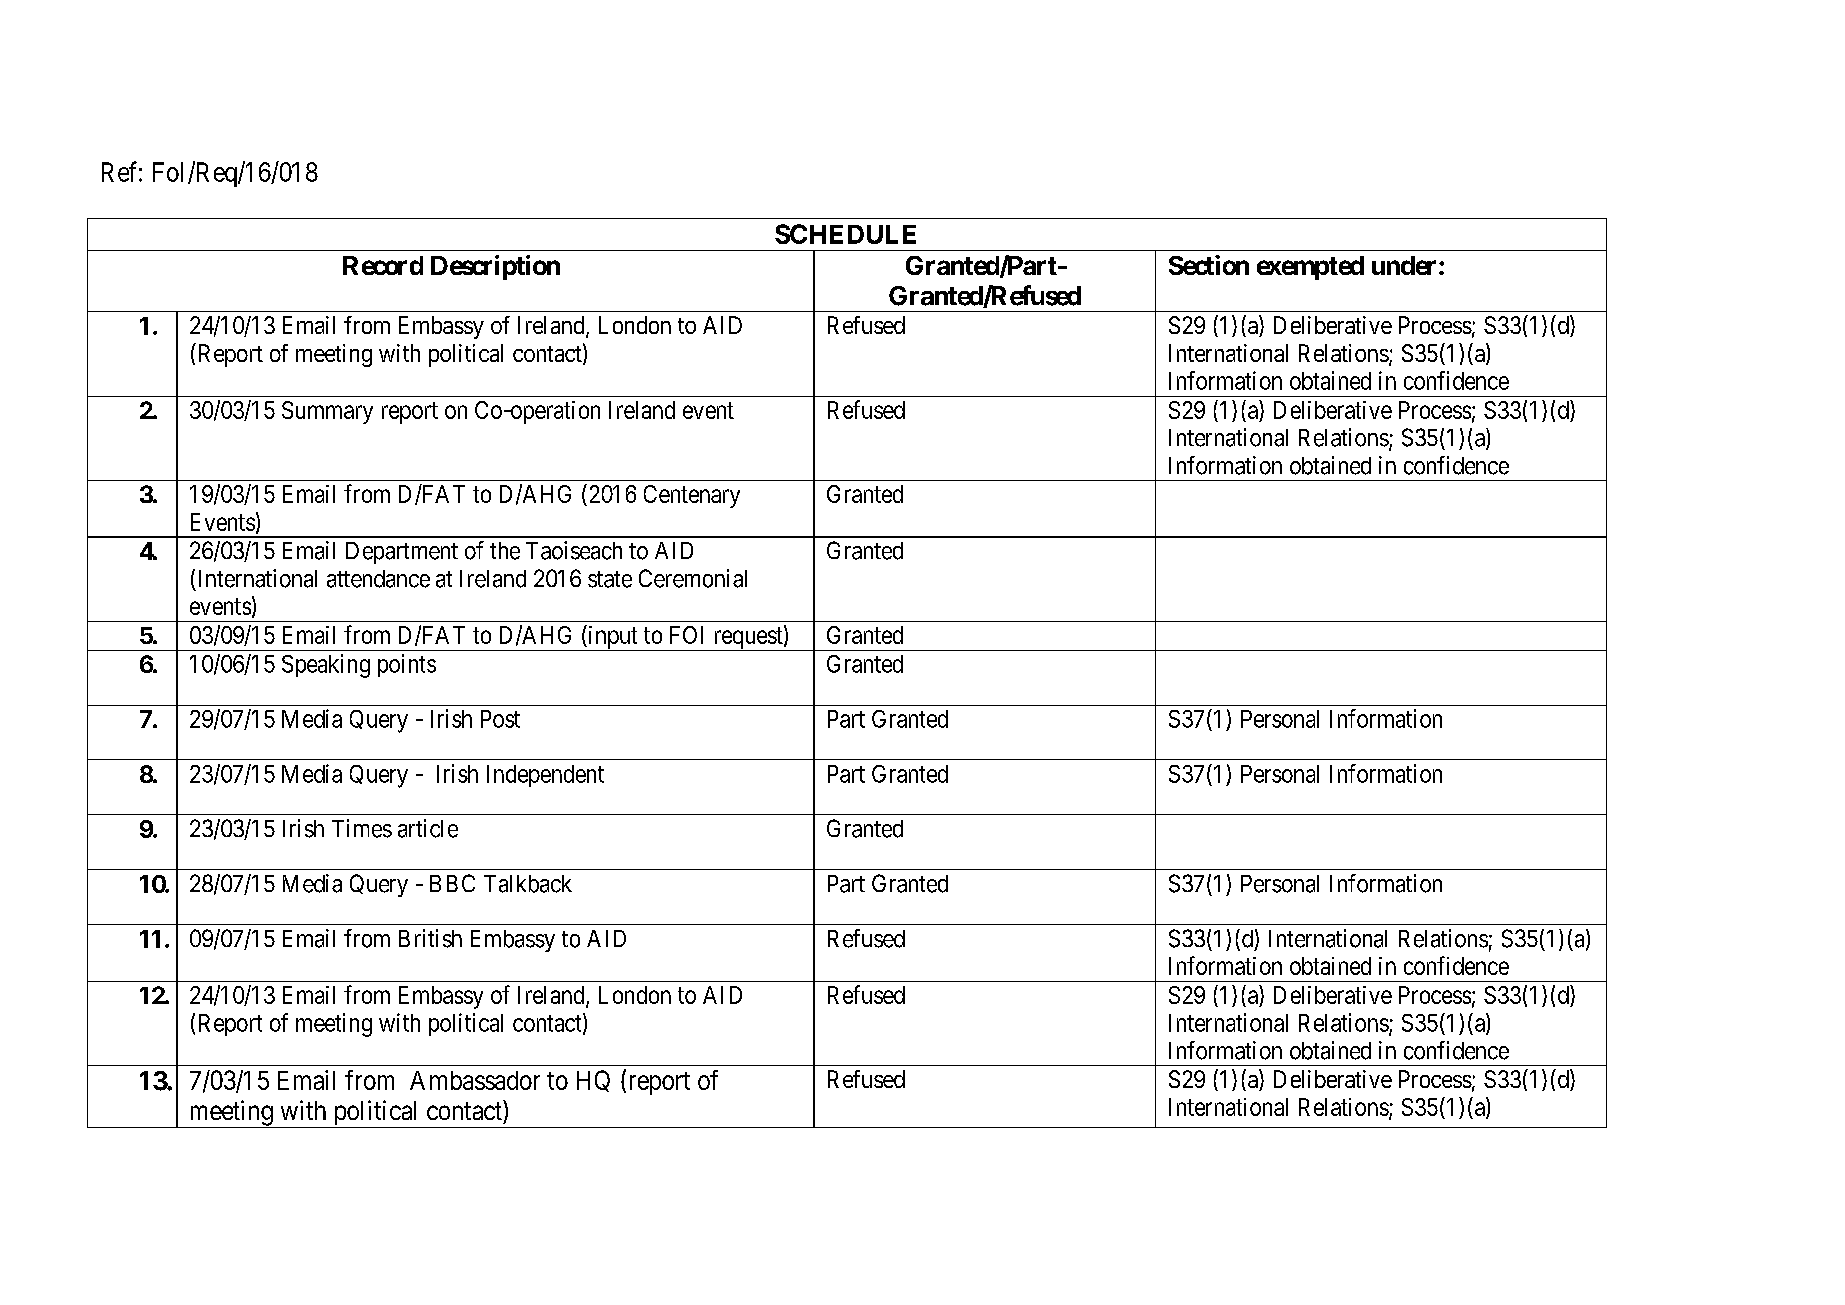  Describe the element at coordinates (528, 884) in the image. I see `Talkback` at that location.
